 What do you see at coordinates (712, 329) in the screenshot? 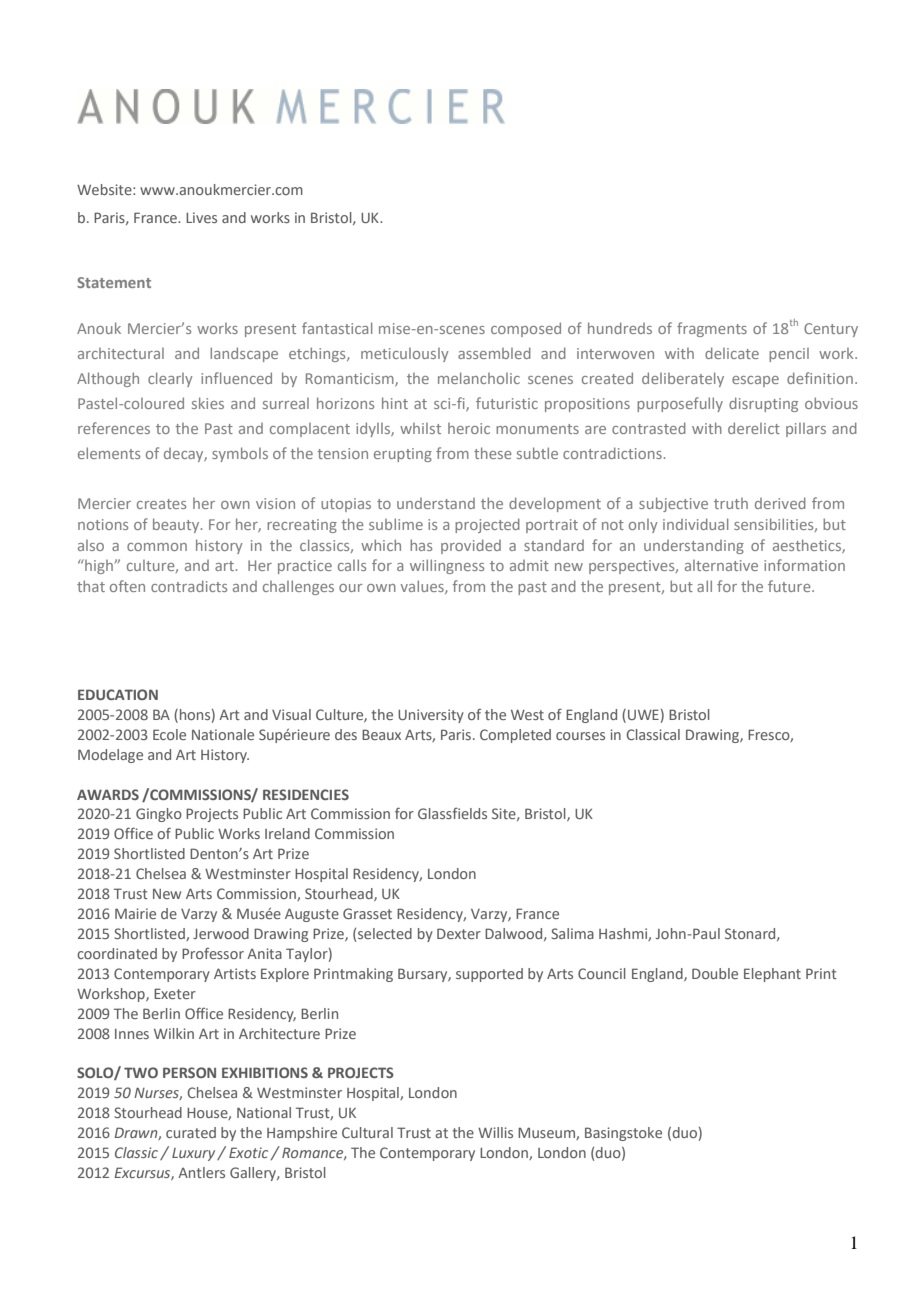
I see `fragments` at bounding box center [712, 329].
